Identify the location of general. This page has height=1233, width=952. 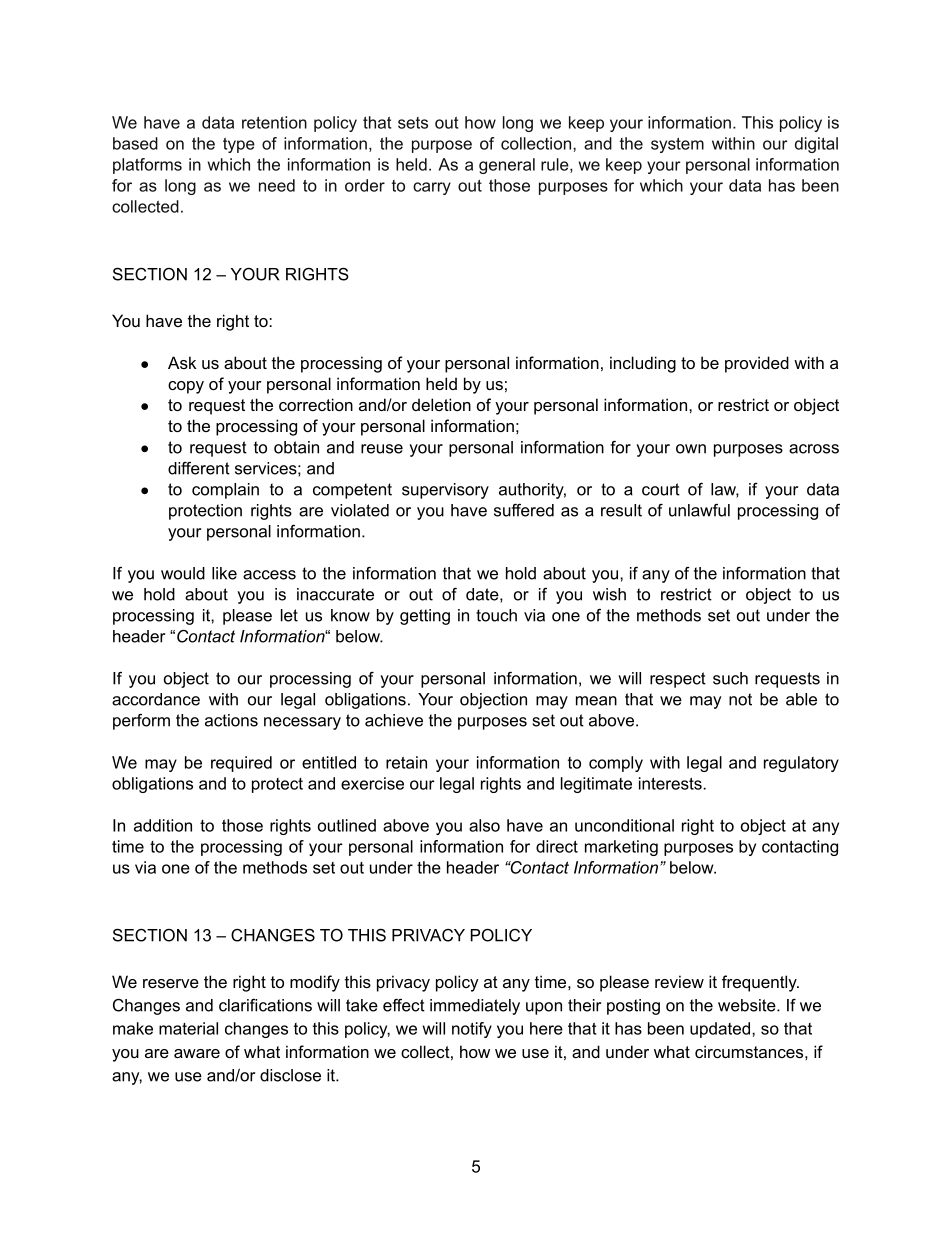
(507, 166).
